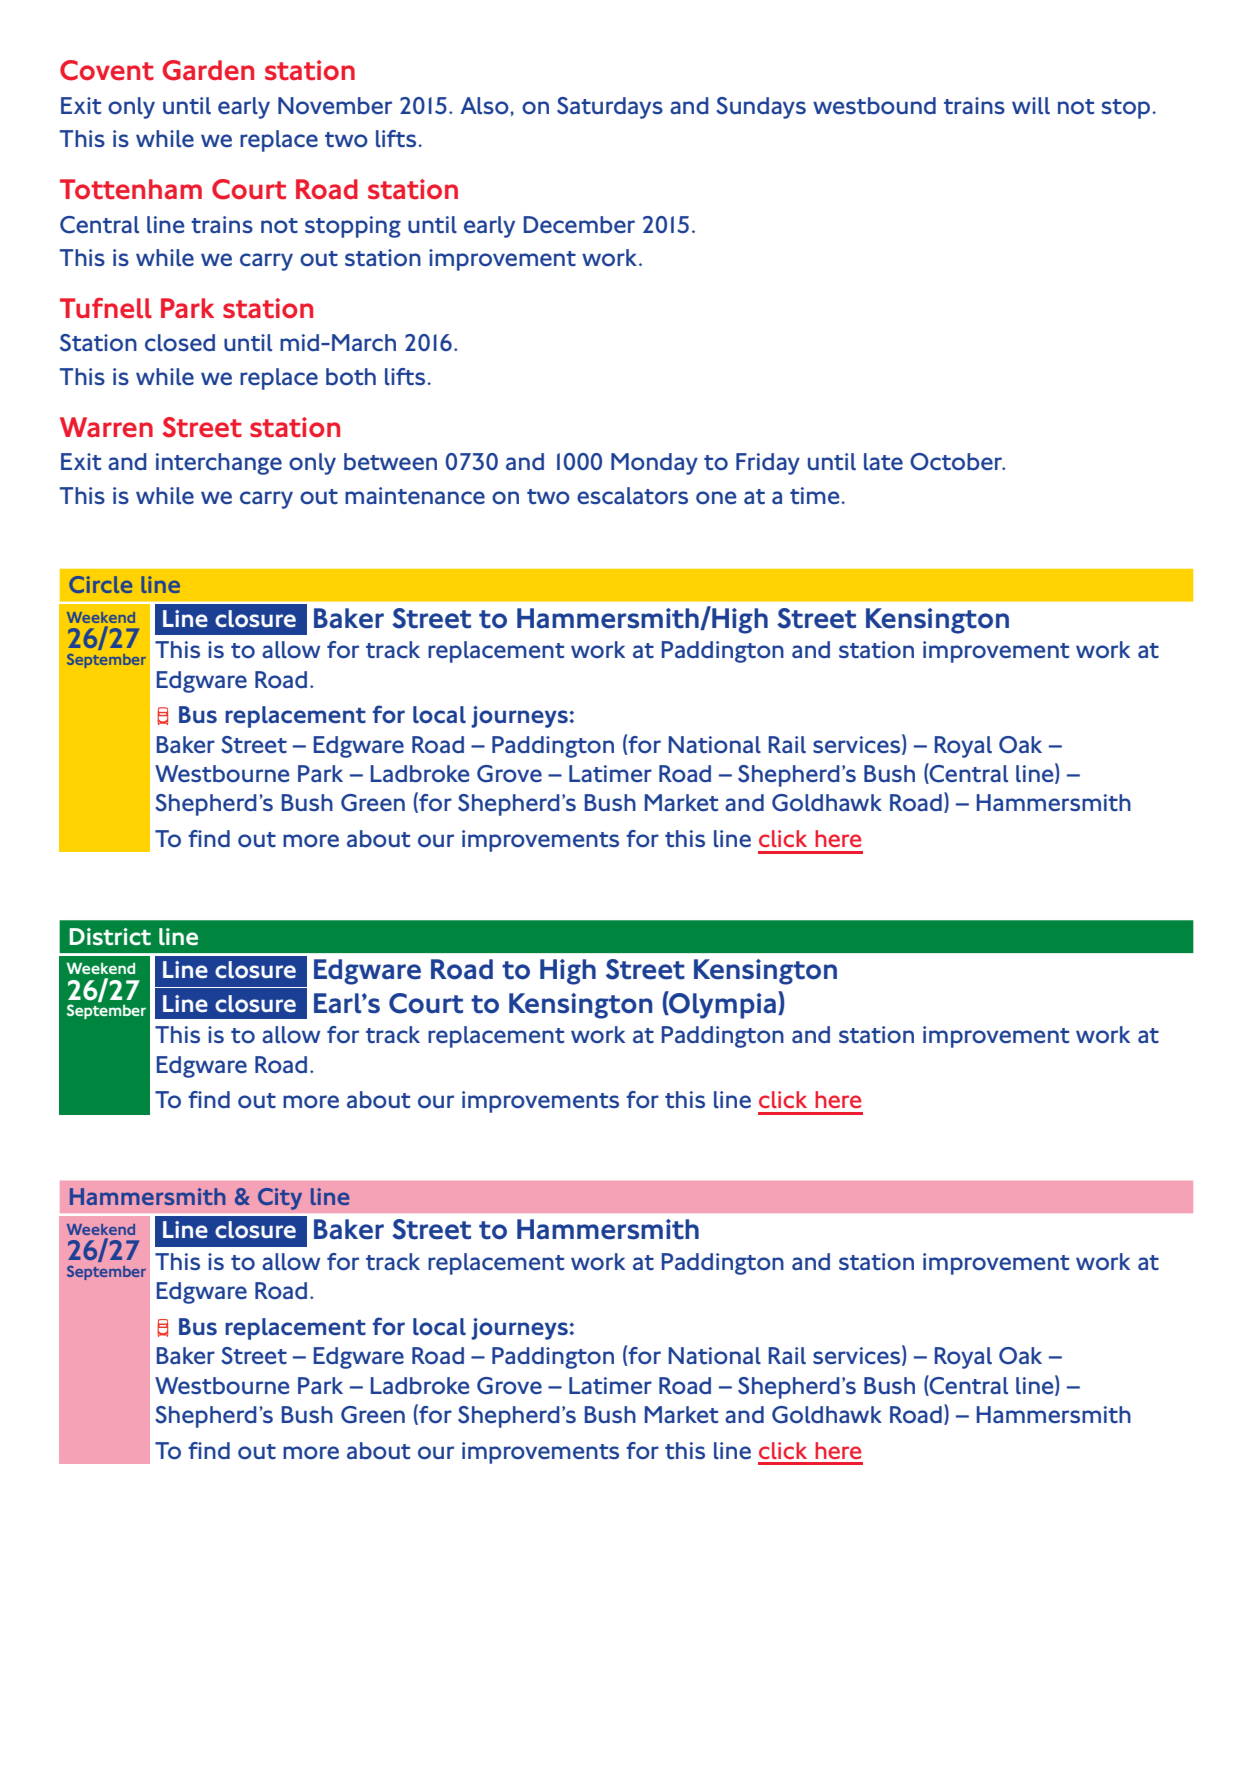  What do you see at coordinates (1031, 105) in the document?
I see `will` at bounding box center [1031, 105].
